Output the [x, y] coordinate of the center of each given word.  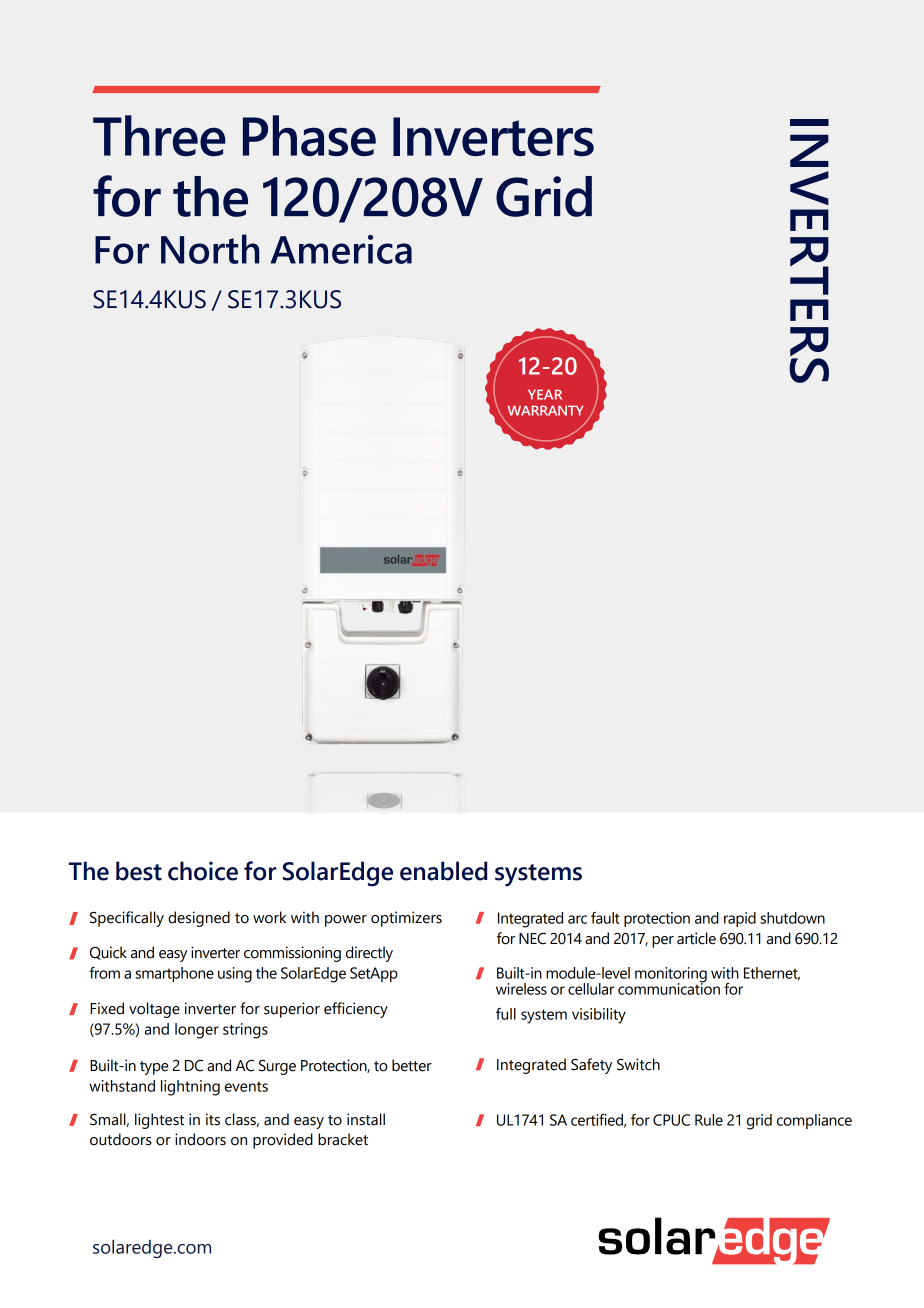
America [341, 249]
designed [199, 919]
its [213, 1119]
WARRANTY [545, 410]
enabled [443, 871]
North [210, 249]
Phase [309, 135]
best [139, 871]
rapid [740, 919]
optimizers [406, 919]
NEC [532, 938]
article [696, 938]
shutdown [792, 918]
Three [159, 135]
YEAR [545, 394]
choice [203, 871]
